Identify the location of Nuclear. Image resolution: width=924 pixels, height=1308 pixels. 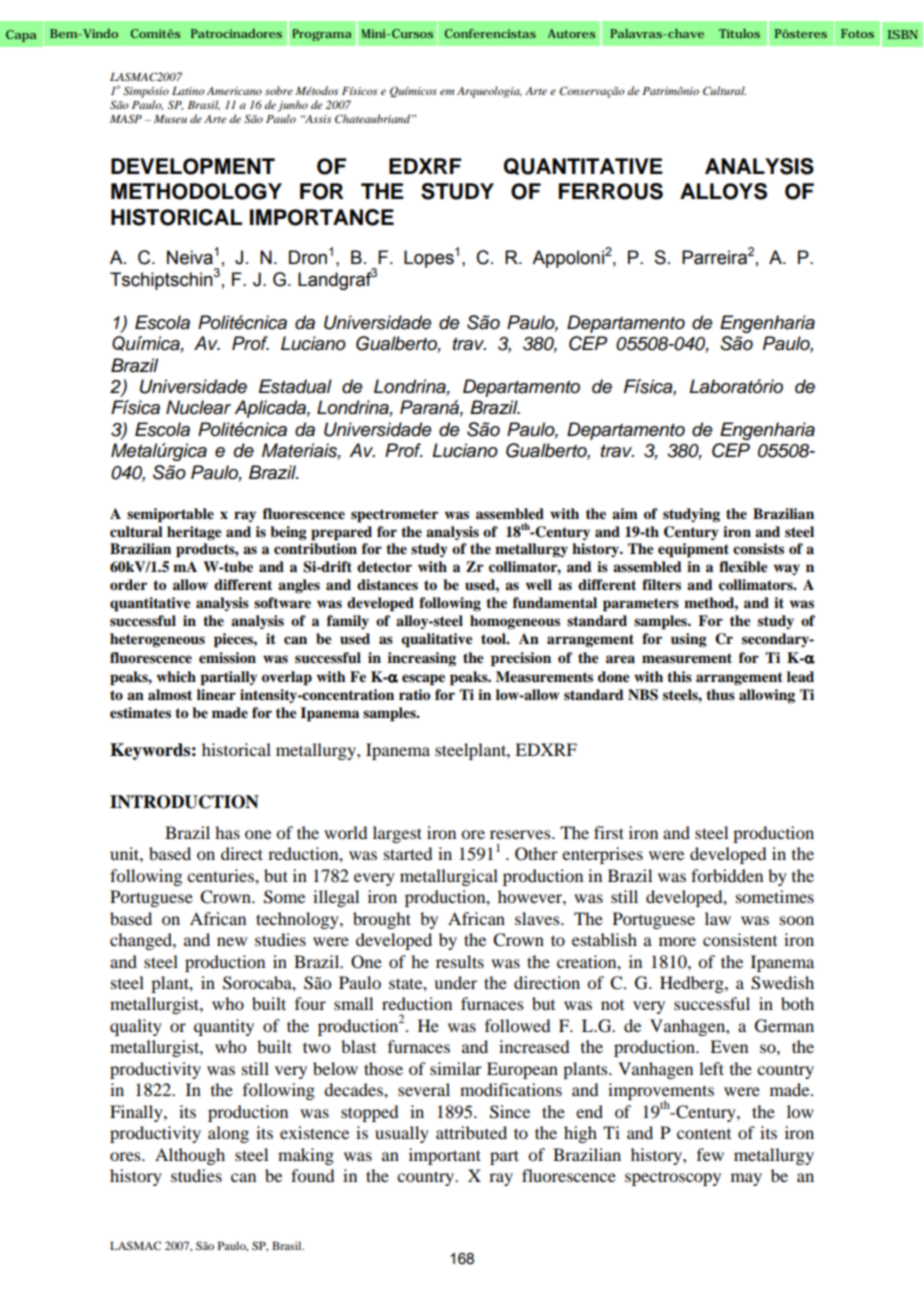
(198, 407).
